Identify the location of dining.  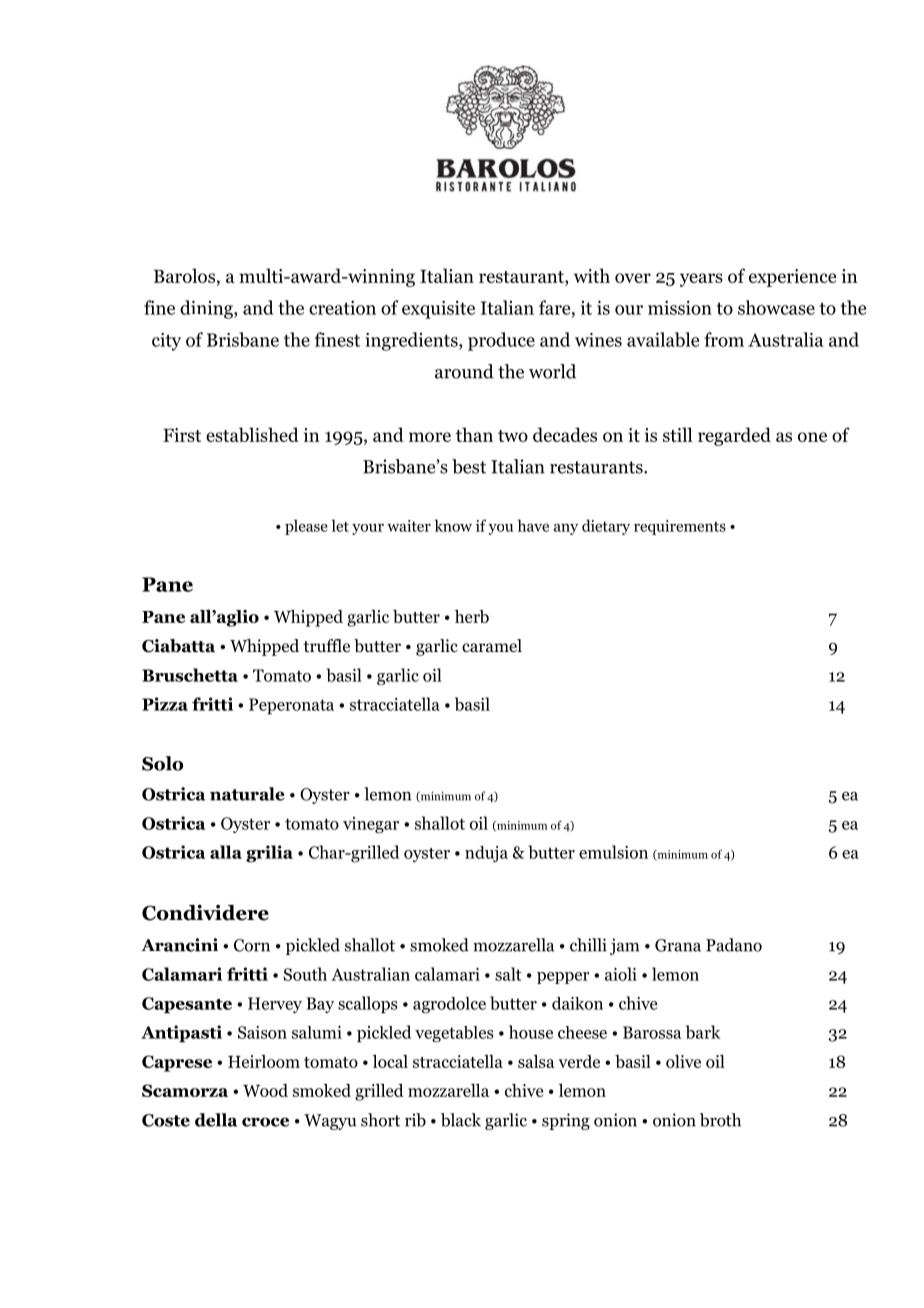
(207, 309).
